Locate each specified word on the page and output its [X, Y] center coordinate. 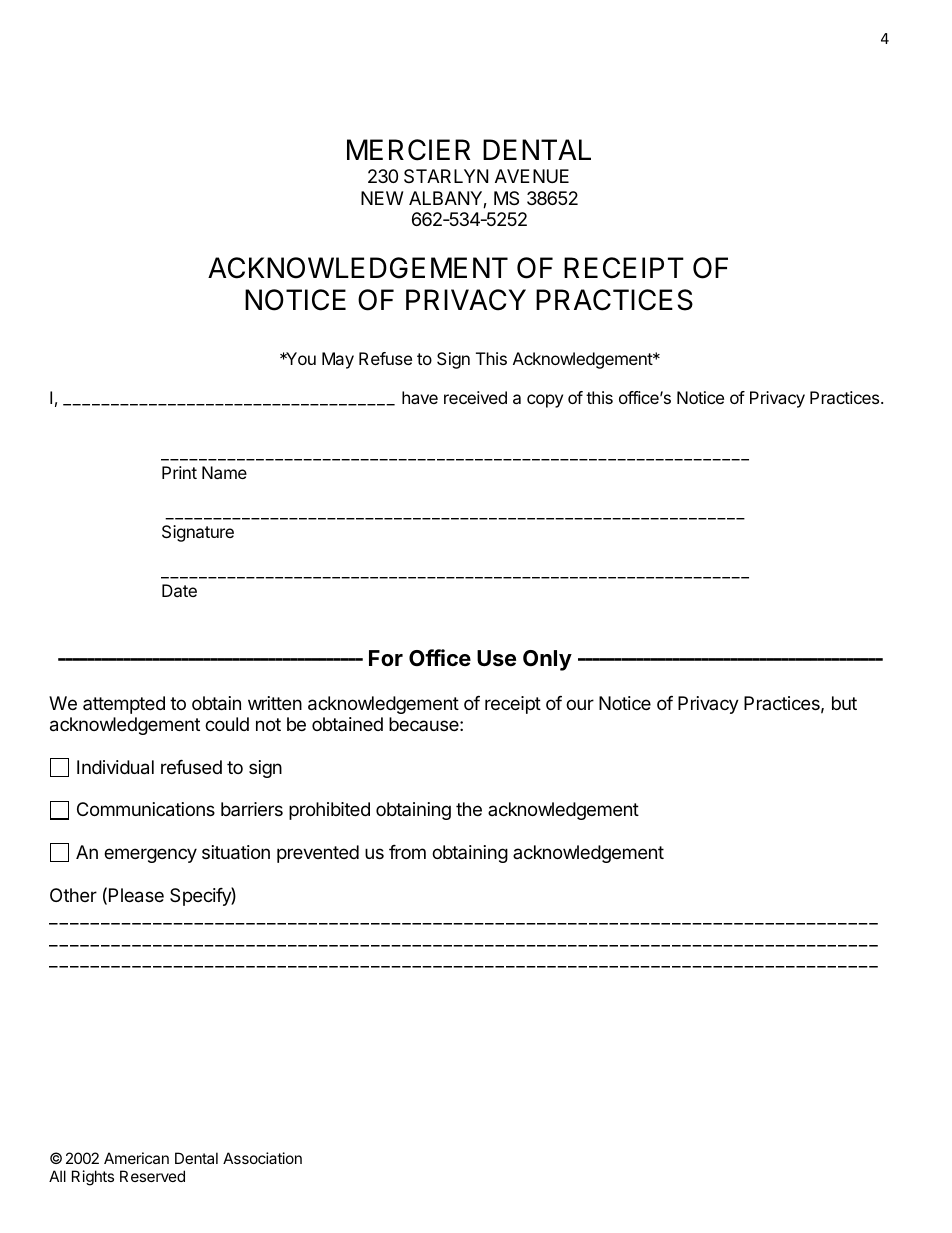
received [475, 397]
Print [179, 472]
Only [547, 660]
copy [545, 401]
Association [262, 1158]
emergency [150, 855]
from [407, 852]
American [136, 1158]
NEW [382, 198]
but [844, 703]
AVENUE [532, 176]
